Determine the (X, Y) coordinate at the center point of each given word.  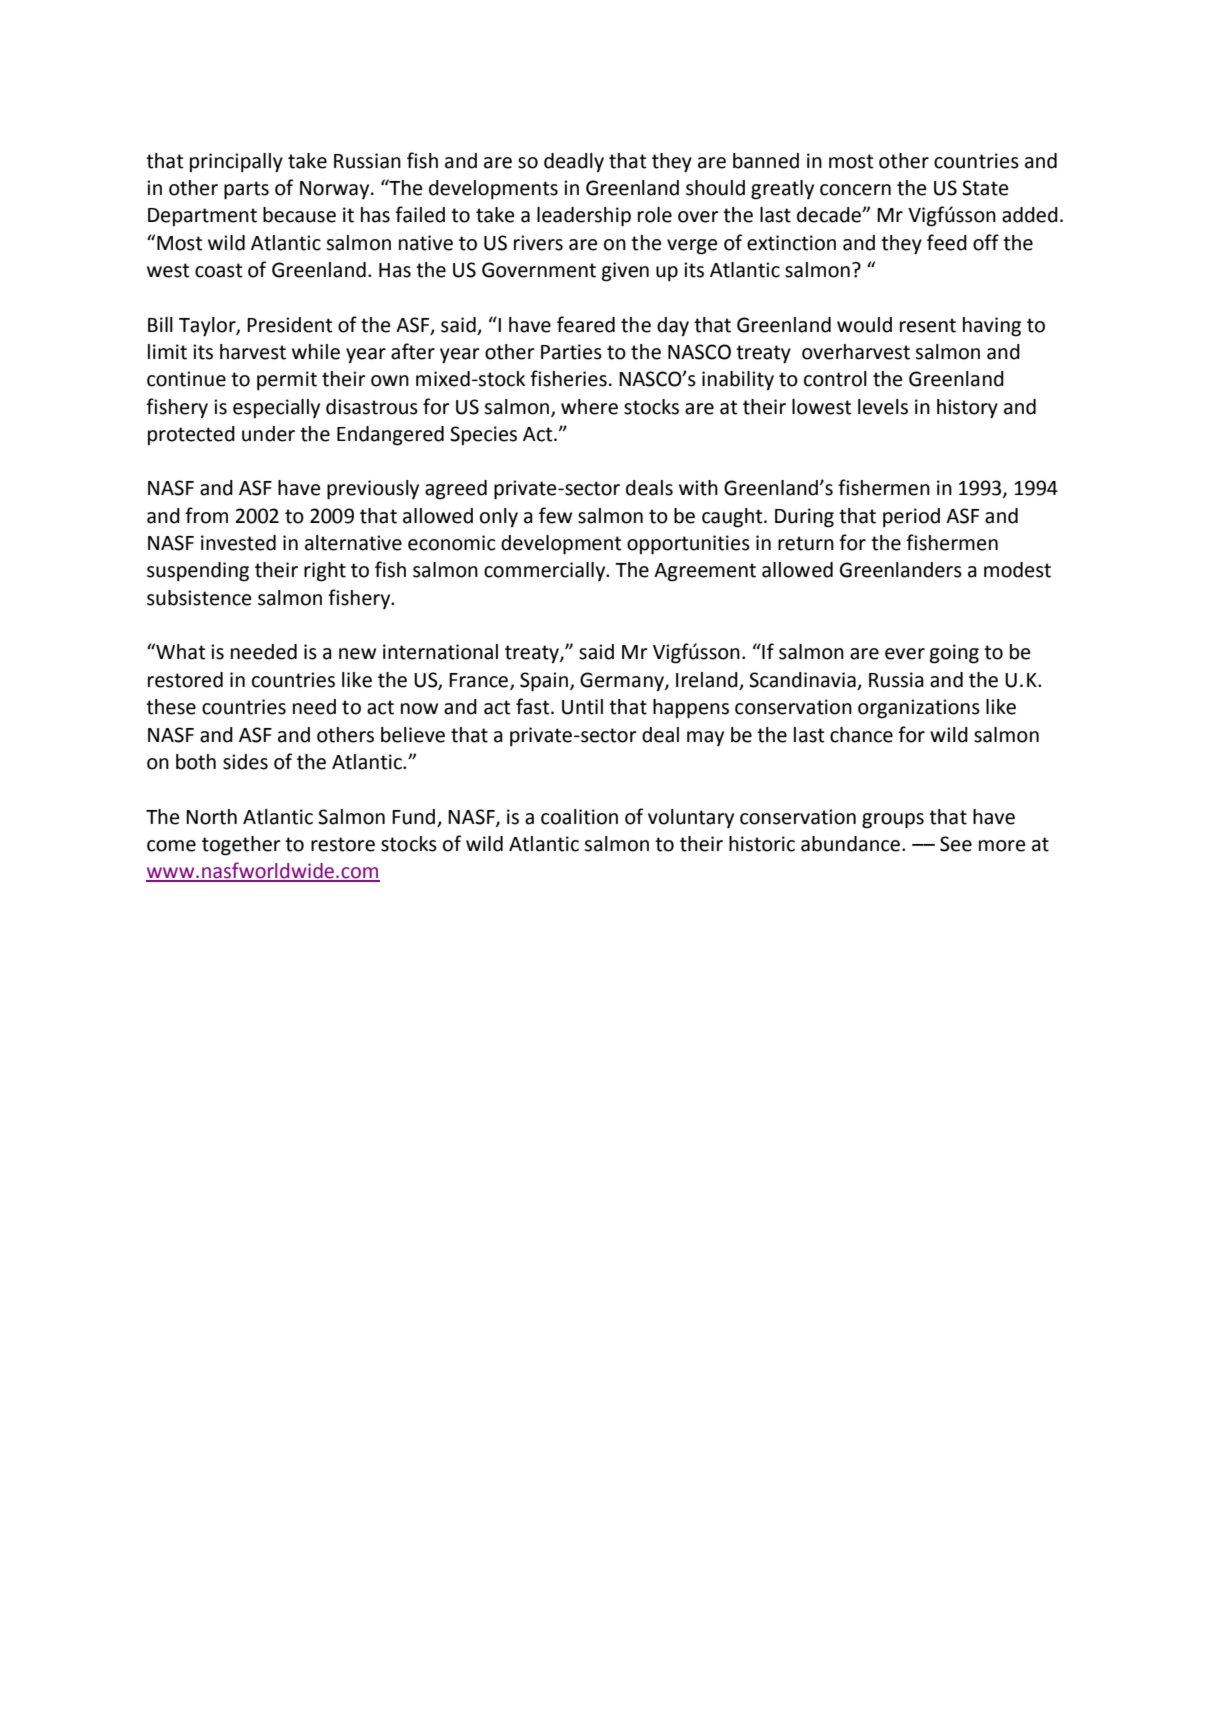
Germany (623, 682)
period (911, 518)
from (206, 515)
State (985, 188)
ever (905, 654)
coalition (579, 817)
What (180, 651)
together (241, 846)
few (555, 515)
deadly (574, 163)
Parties (571, 352)
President (290, 325)
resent (928, 325)
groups (893, 821)
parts (246, 190)
